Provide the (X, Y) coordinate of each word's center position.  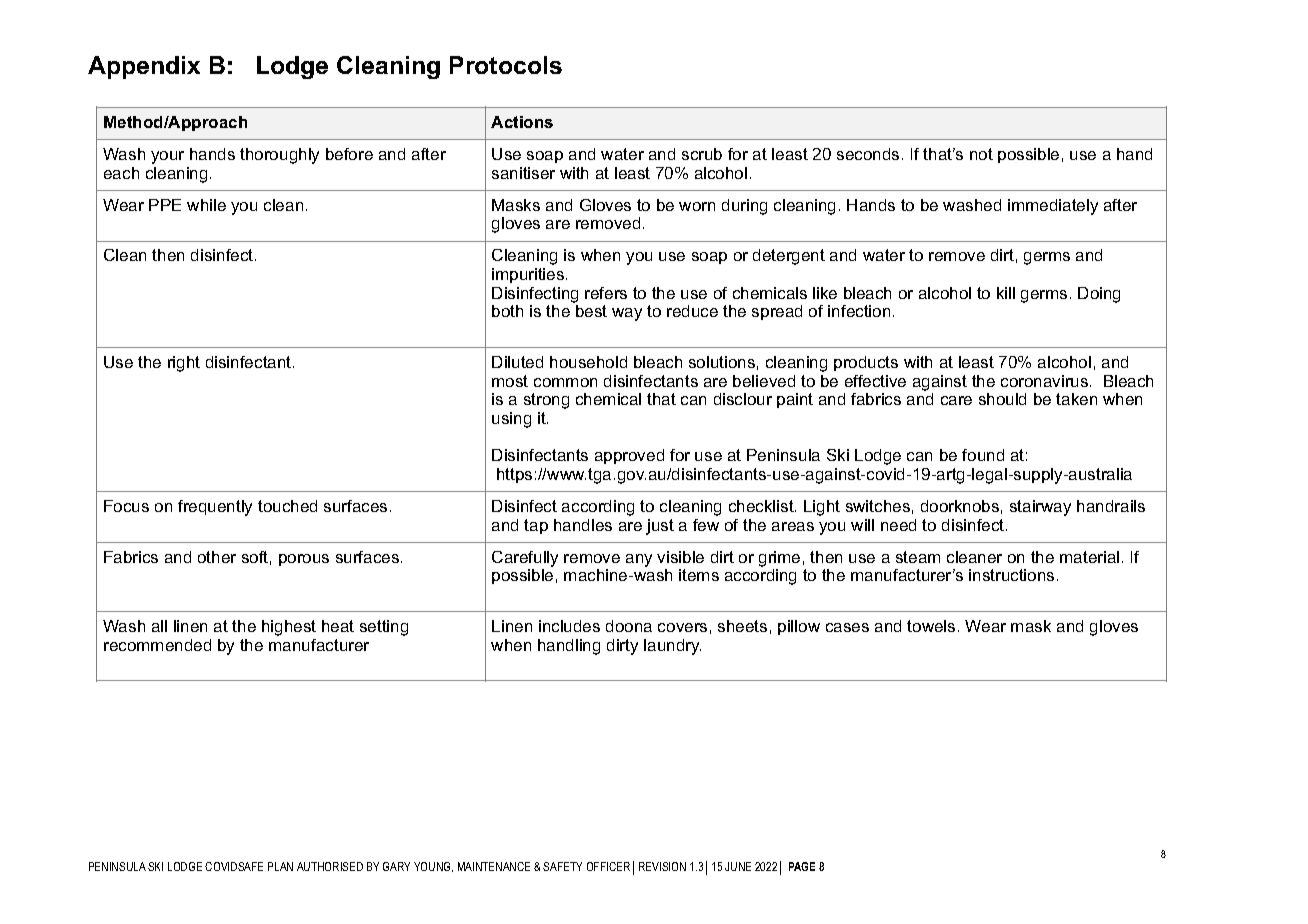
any (639, 560)
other (217, 557)
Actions (522, 122)
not (981, 154)
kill (1006, 293)
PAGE (802, 866)
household (588, 362)
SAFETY (562, 866)
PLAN (280, 866)
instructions (1011, 575)
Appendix (144, 67)
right (184, 364)
